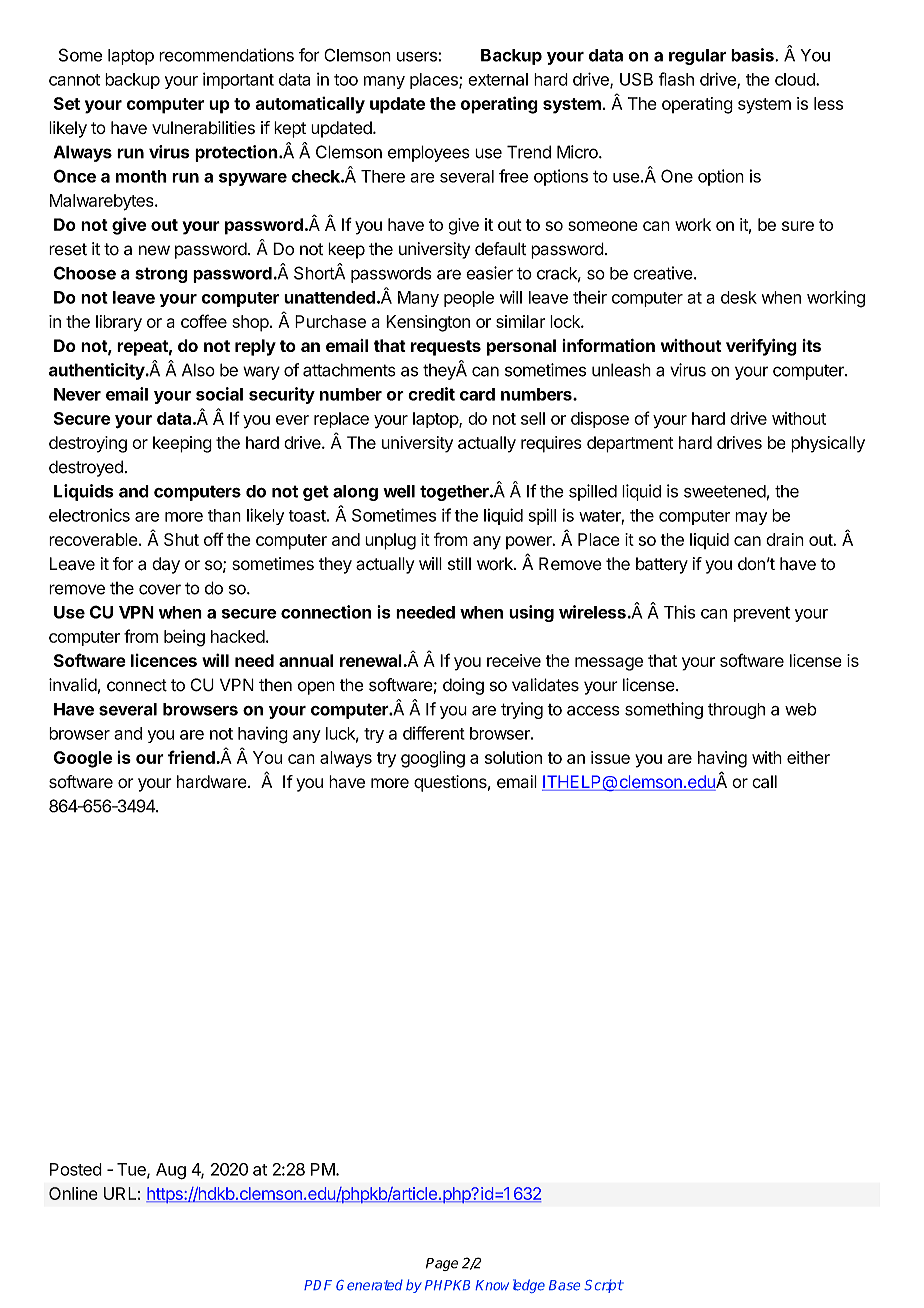  What do you see at coordinates (442, 1264) in the document?
I see `Page` at bounding box center [442, 1264].
